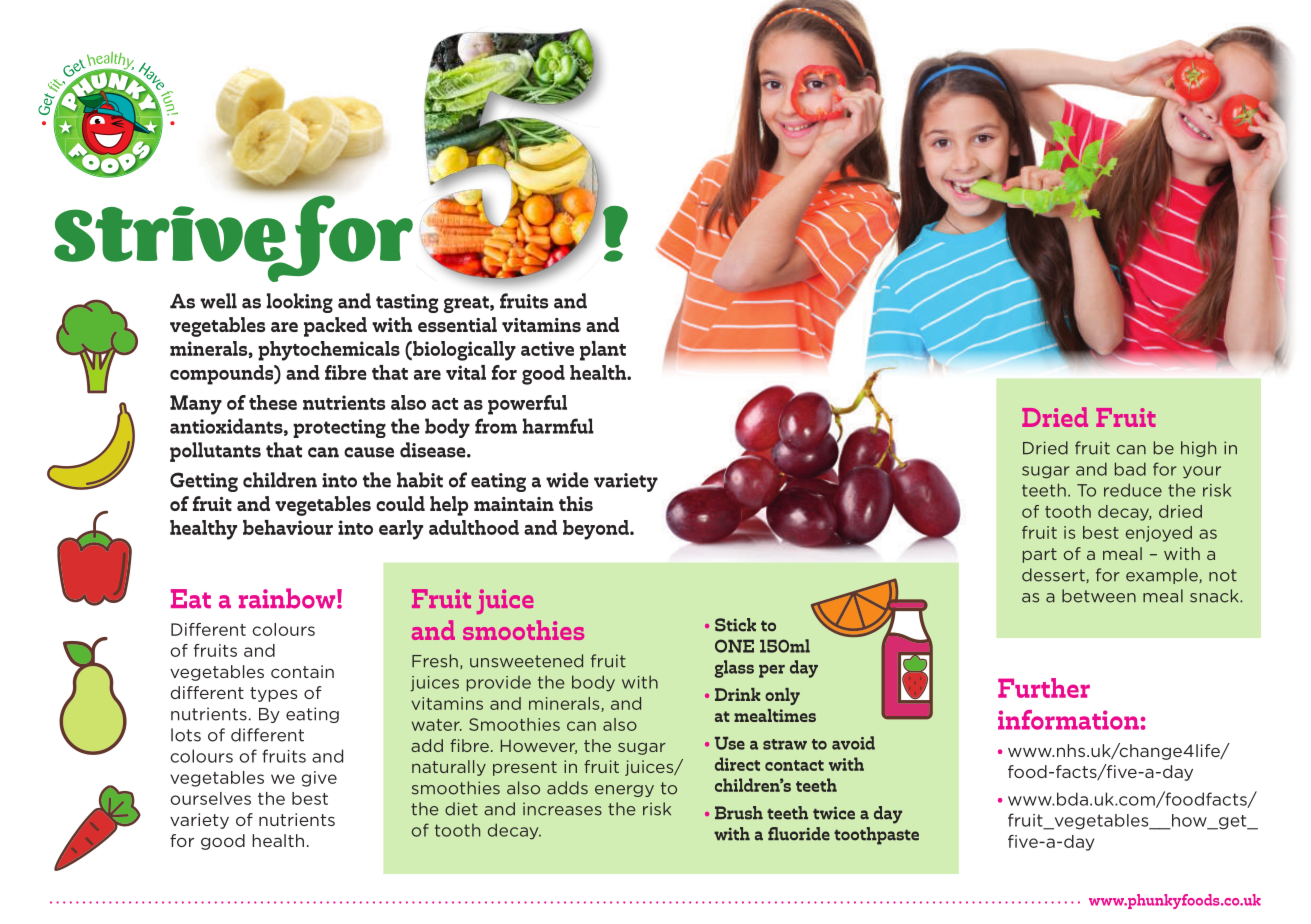 The height and width of the page is (924, 1311). I want to click on ourselves, so click(210, 798).
